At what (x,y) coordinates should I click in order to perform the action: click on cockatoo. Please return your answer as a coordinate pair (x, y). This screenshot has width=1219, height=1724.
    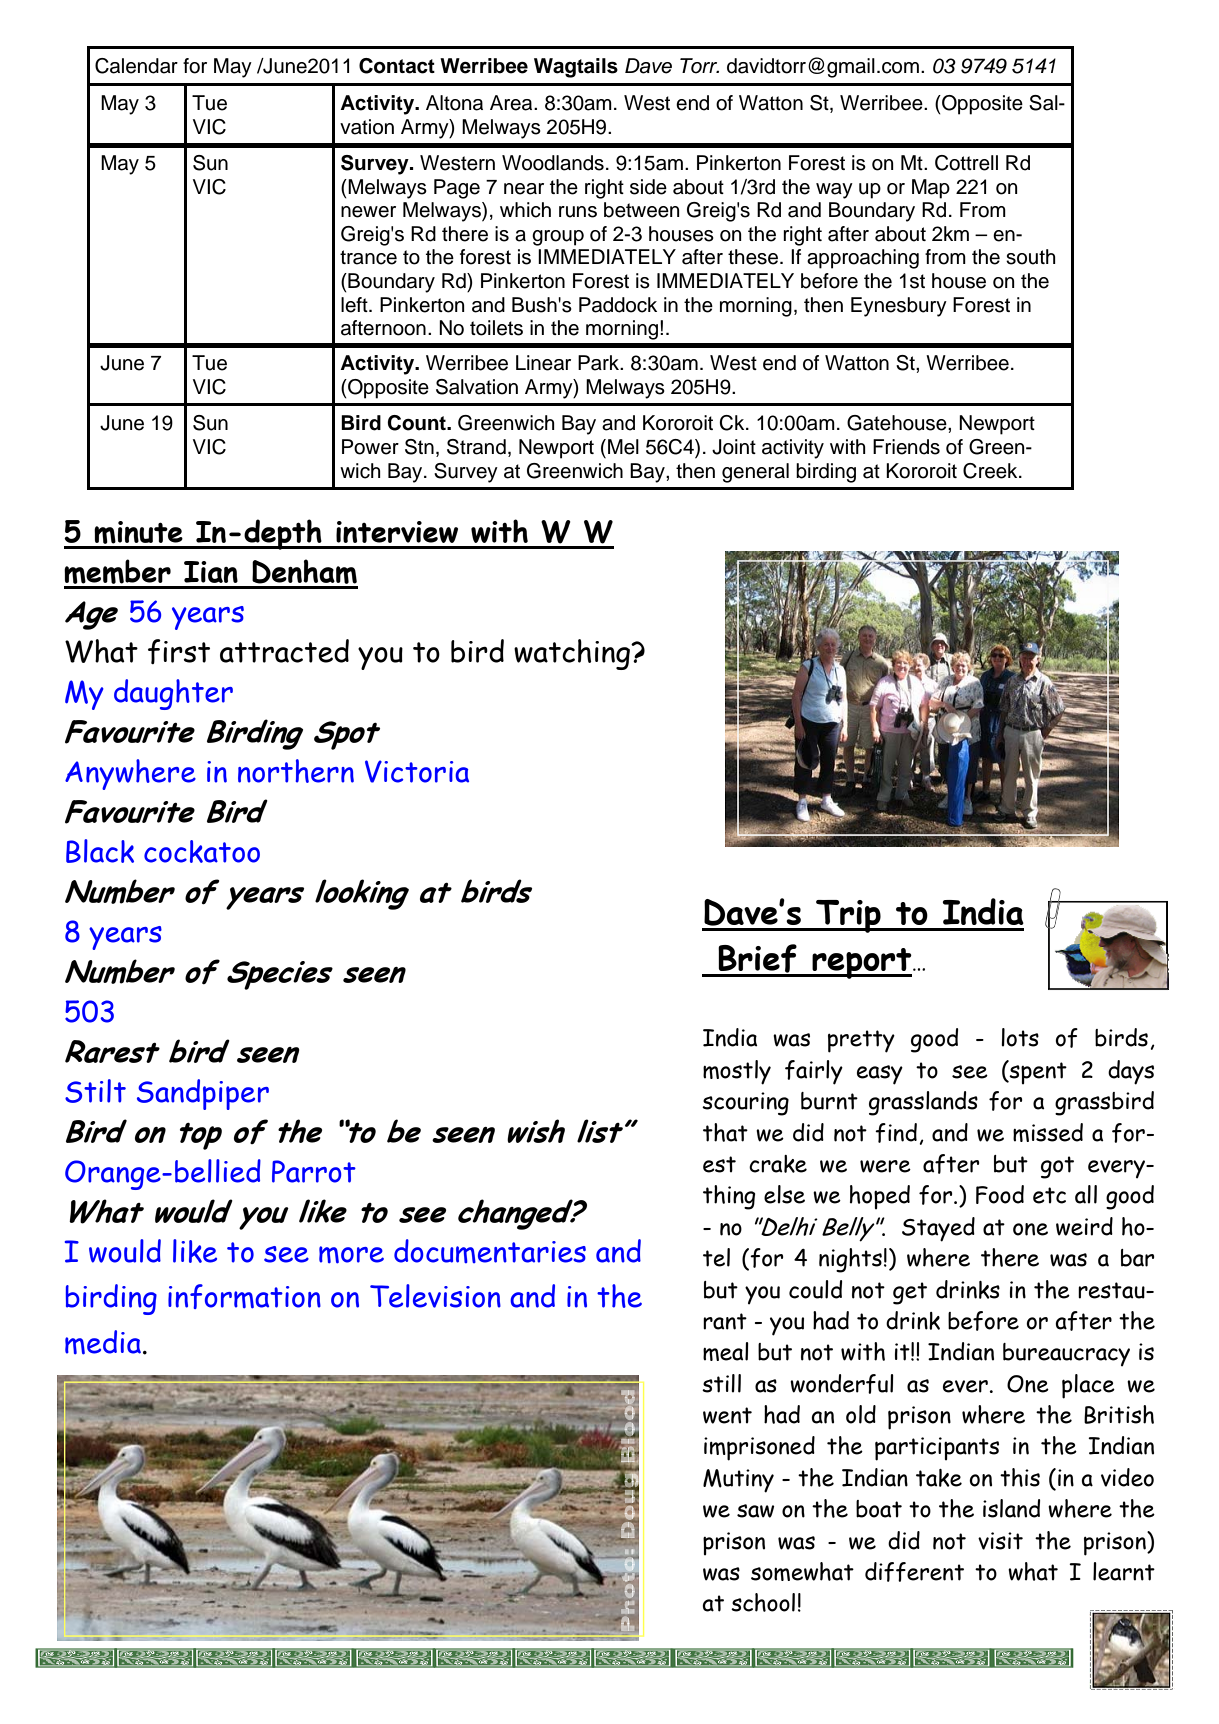
    Looking at the image, I should click on (202, 851).
